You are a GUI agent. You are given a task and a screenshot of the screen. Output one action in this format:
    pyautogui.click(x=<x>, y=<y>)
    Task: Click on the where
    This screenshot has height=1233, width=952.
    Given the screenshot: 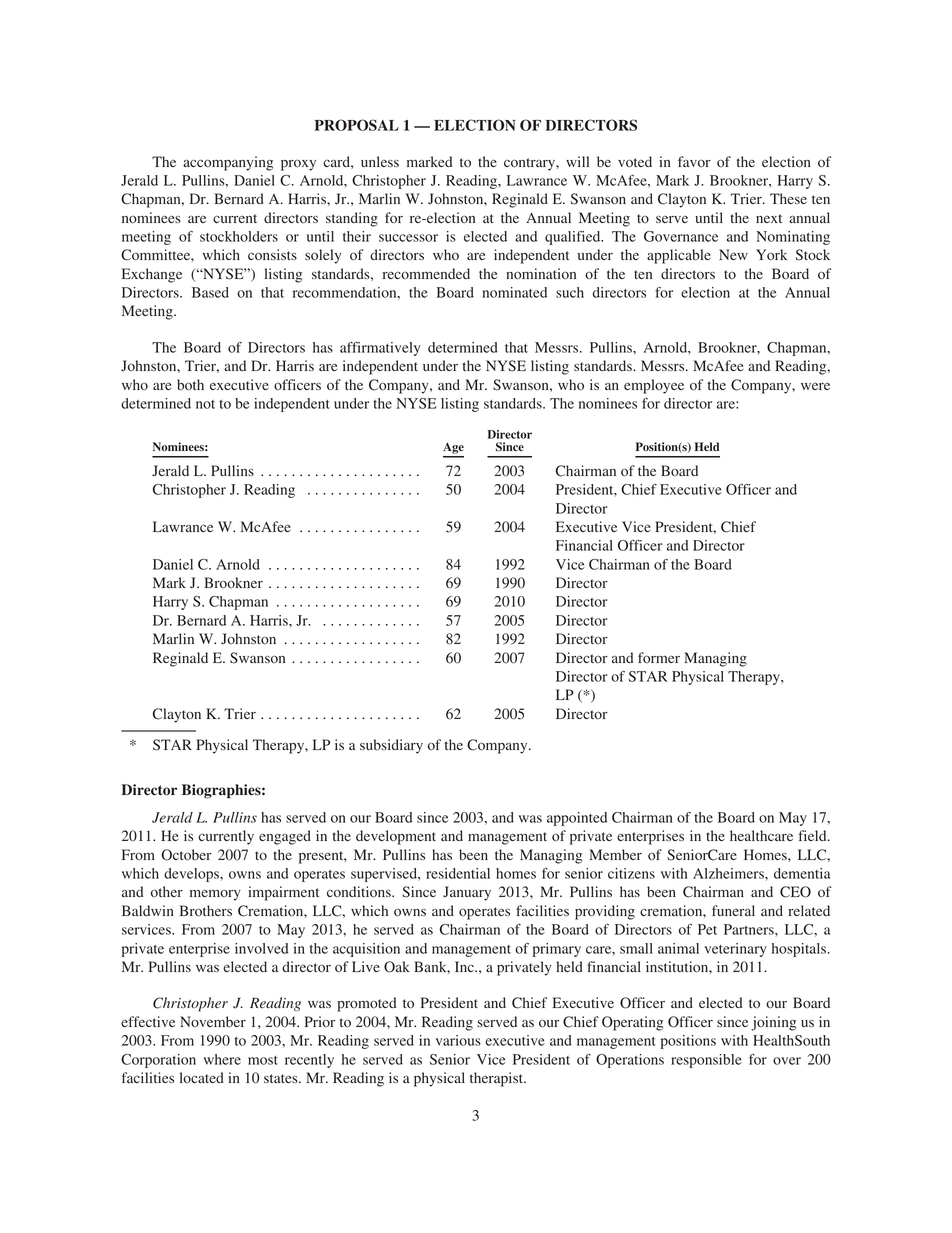 What is the action you would take?
    pyautogui.click(x=222, y=1059)
